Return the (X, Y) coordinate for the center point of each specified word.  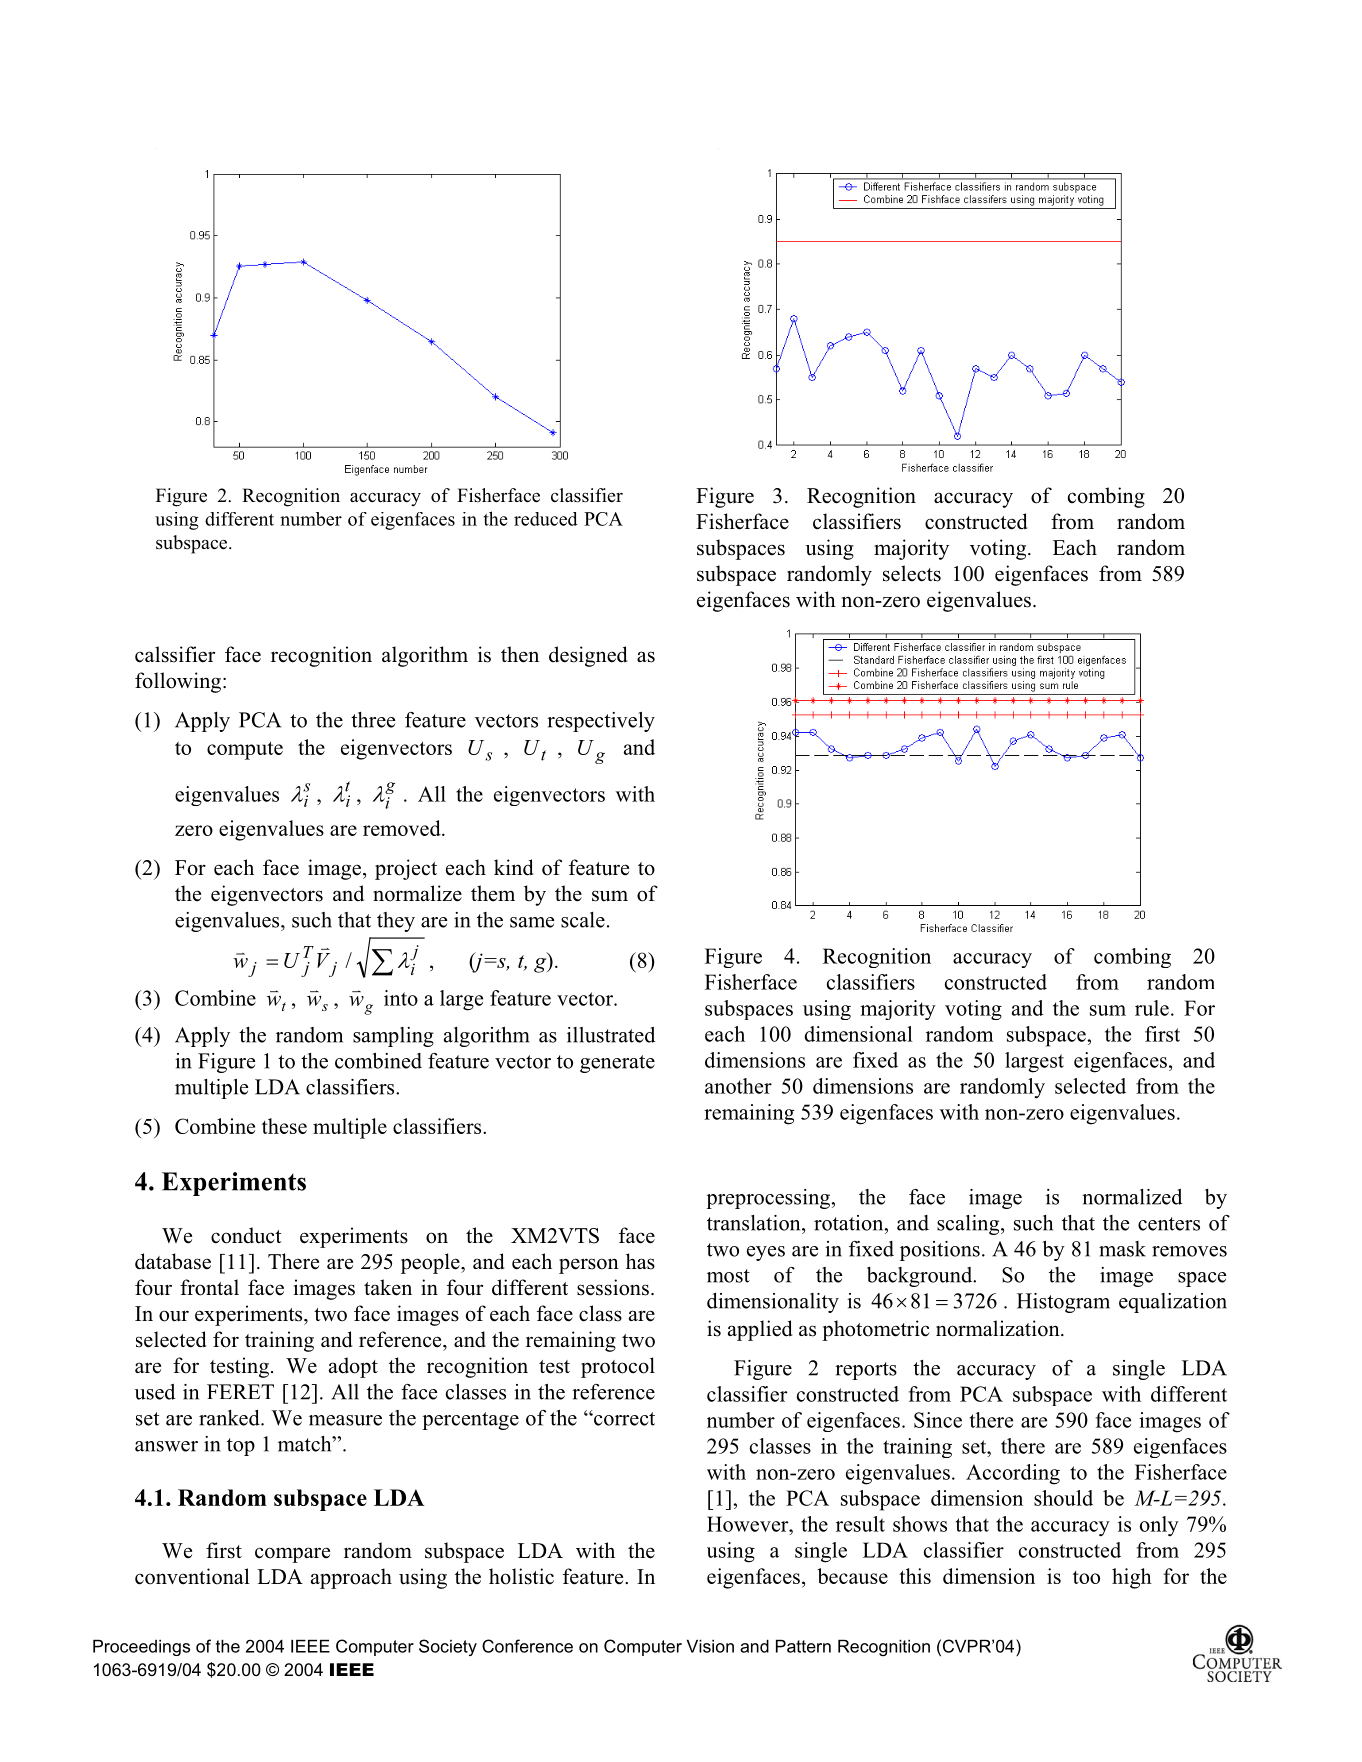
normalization (999, 1328)
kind (513, 867)
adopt (353, 1367)
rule (1152, 1008)
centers (1169, 1224)
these (284, 1126)
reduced (546, 519)
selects (912, 573)
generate (617, 1064)
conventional (192, 1576)
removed (403, 828)
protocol (618, 1367)
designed (588, 656)
